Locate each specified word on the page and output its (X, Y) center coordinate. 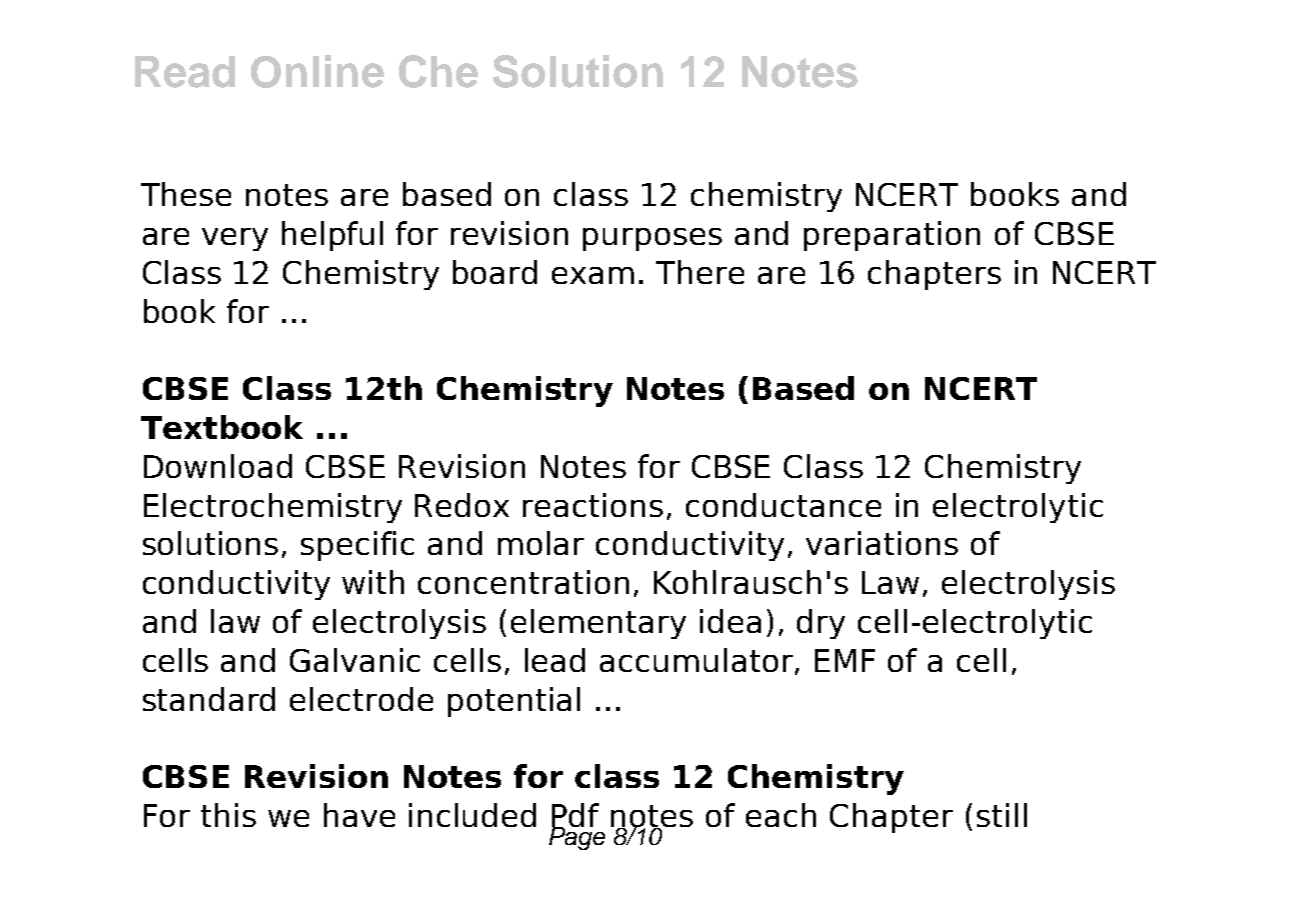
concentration (523, 582)
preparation (892, 236)
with (373, 582)
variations (882, 543)
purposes (652, 239)
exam (593, 275)
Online (317, 71)
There (700, 272)
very (235, 239)
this (228, 815)
